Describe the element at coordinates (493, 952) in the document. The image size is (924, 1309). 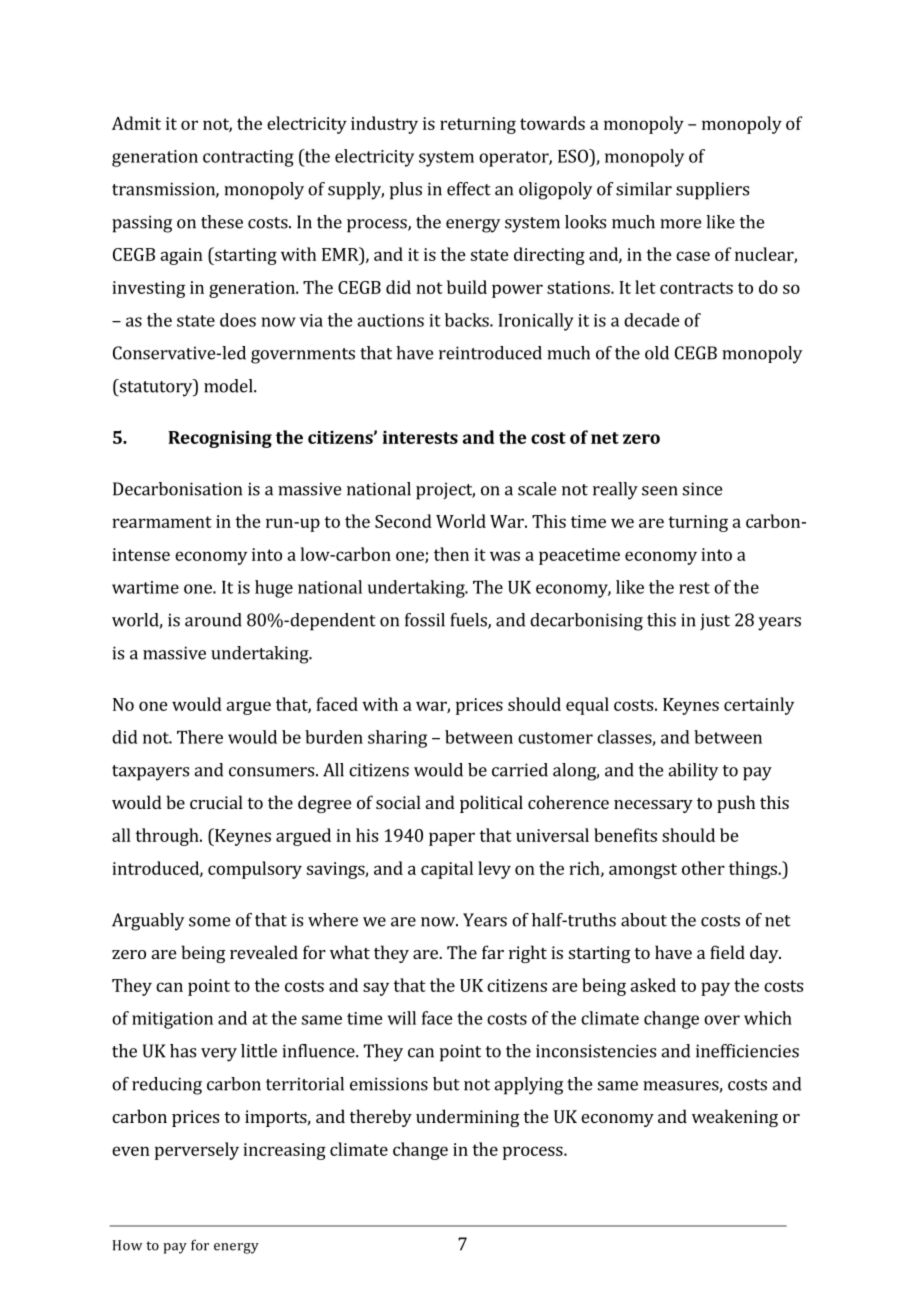
I see `far` at that location.
